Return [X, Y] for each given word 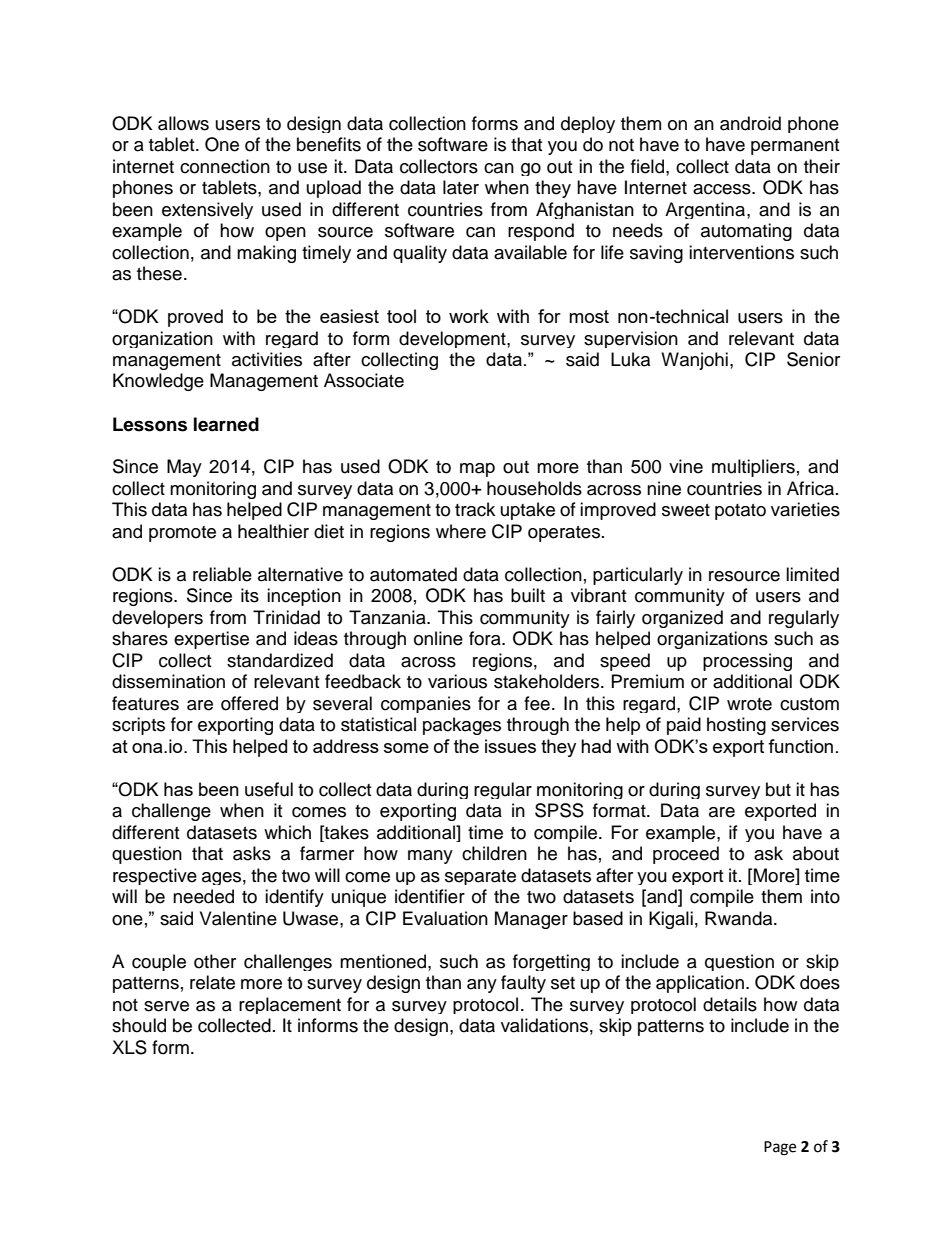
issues [510, 746]
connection [225, 166]
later [461, 187]
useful [269, 789]
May [184, 468]
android [750, 123]
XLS [129, 1047]
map [477, 470]
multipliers [753, 468]
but [778, 789]
